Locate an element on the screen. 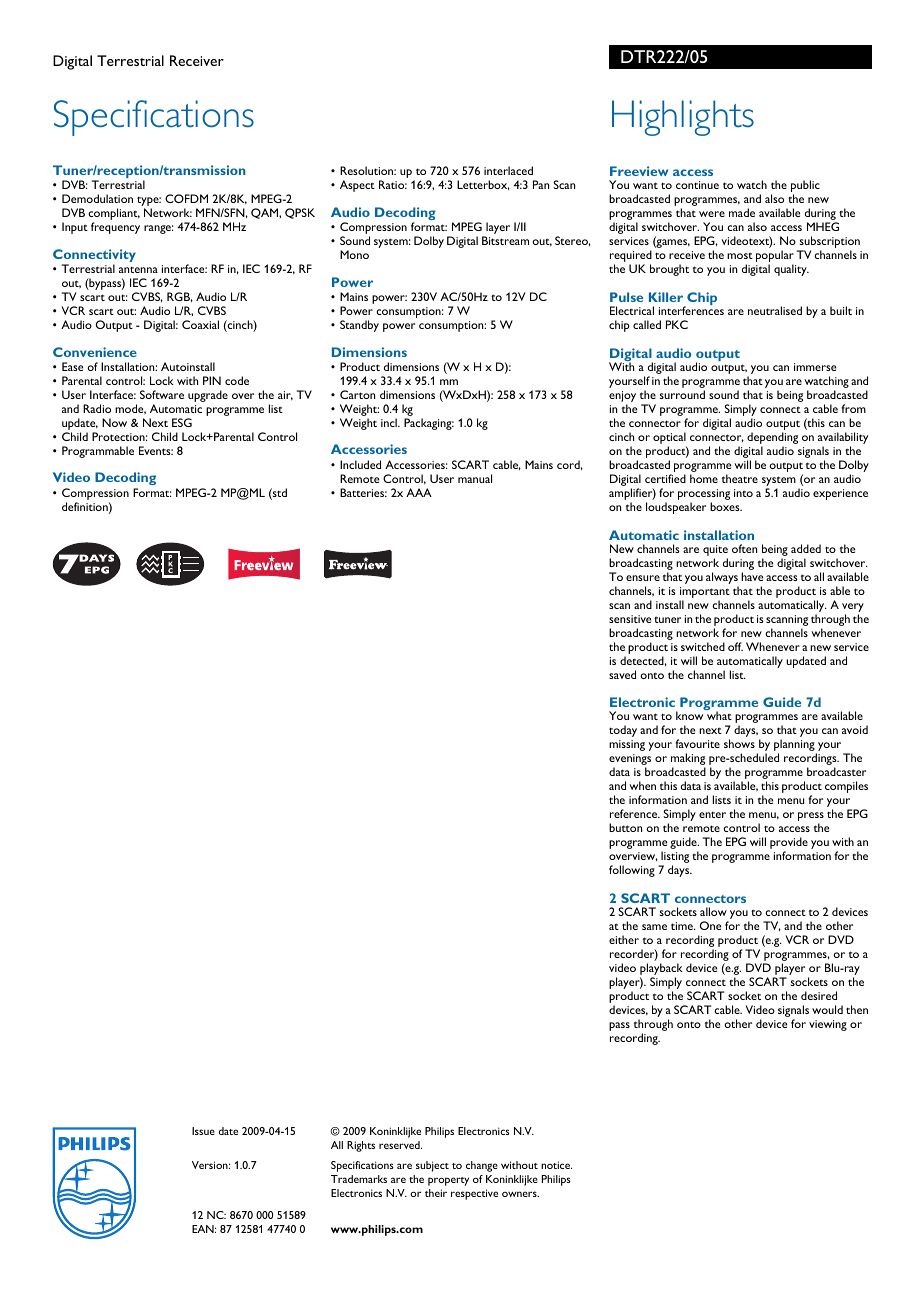 The height and width of the screenshot is (1308, 924). Issue is located at coordinates (203, 1131).
